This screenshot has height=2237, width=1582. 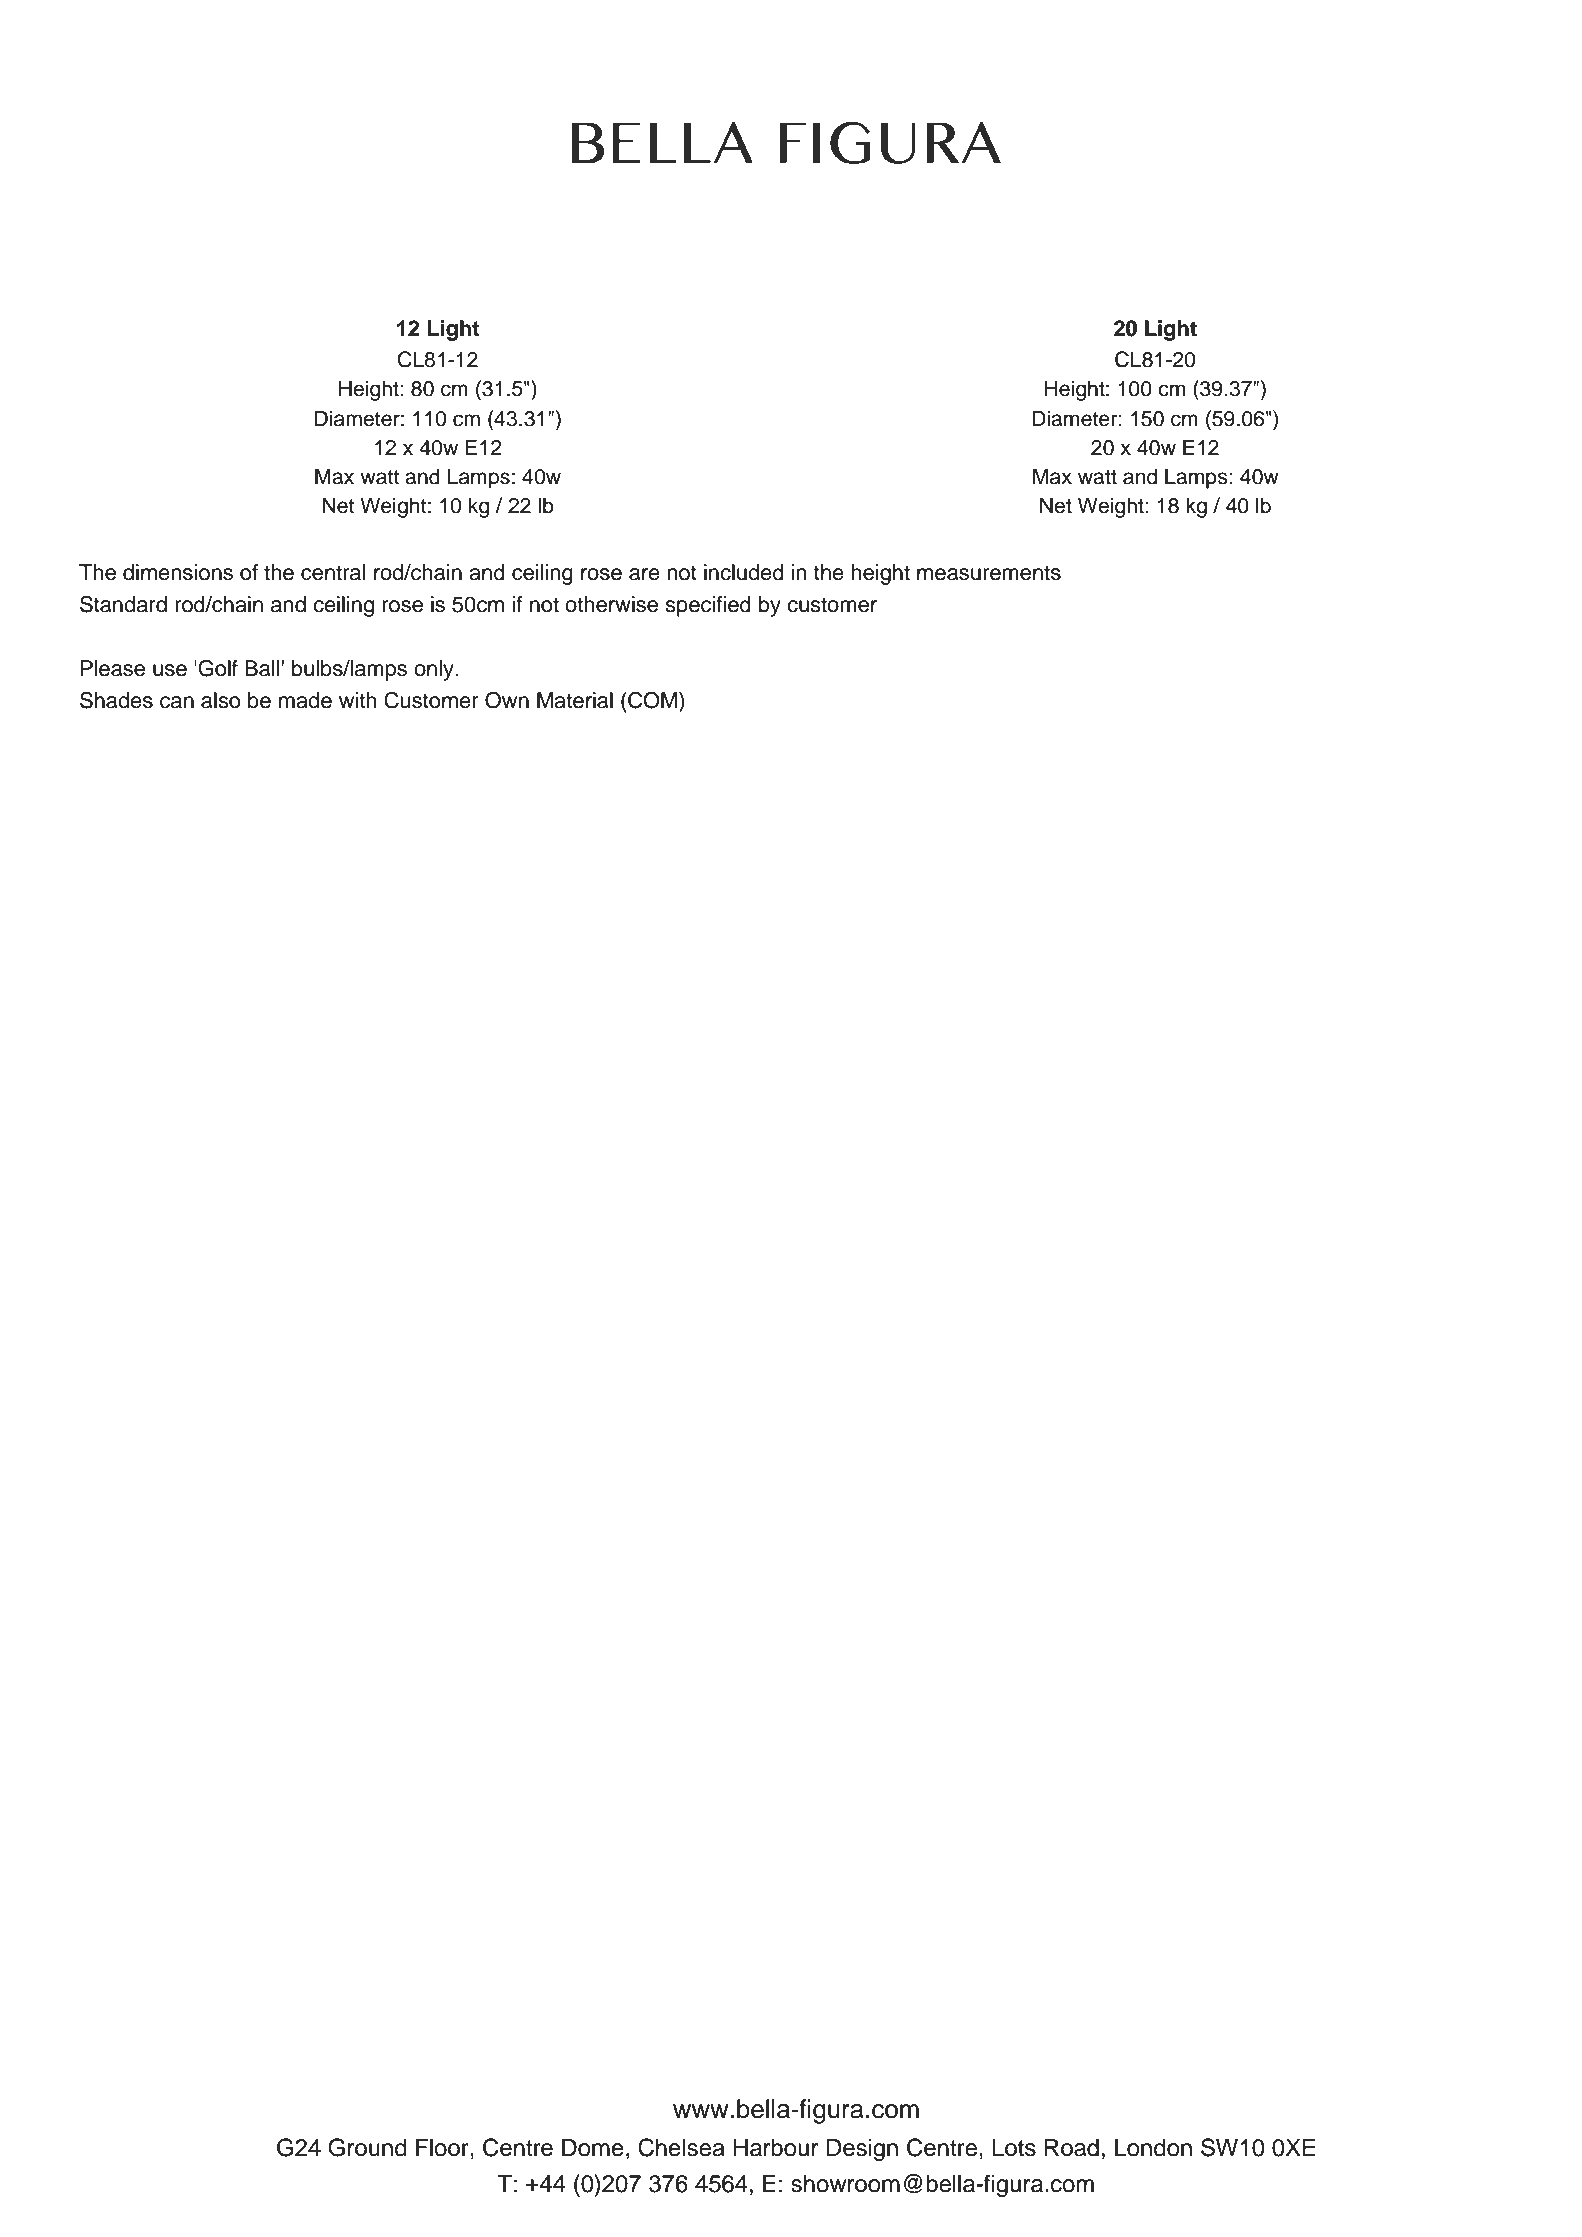 What do you see at coordinates (262, 668) in the screenshot?
I see `Ball` at bounding box center [262, 668].
